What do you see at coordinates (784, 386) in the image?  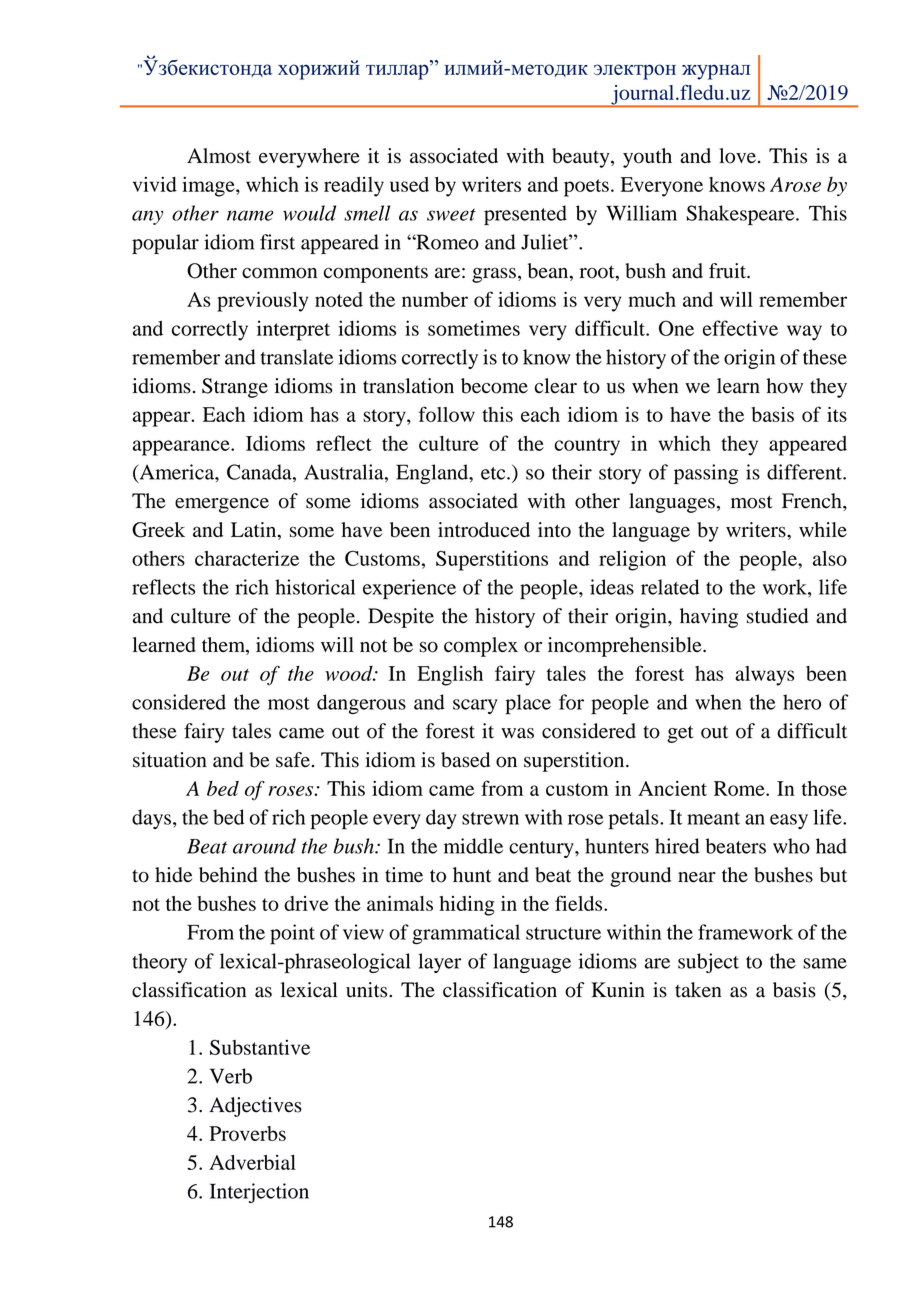 I see `how` at bounding box center [784, 386].
